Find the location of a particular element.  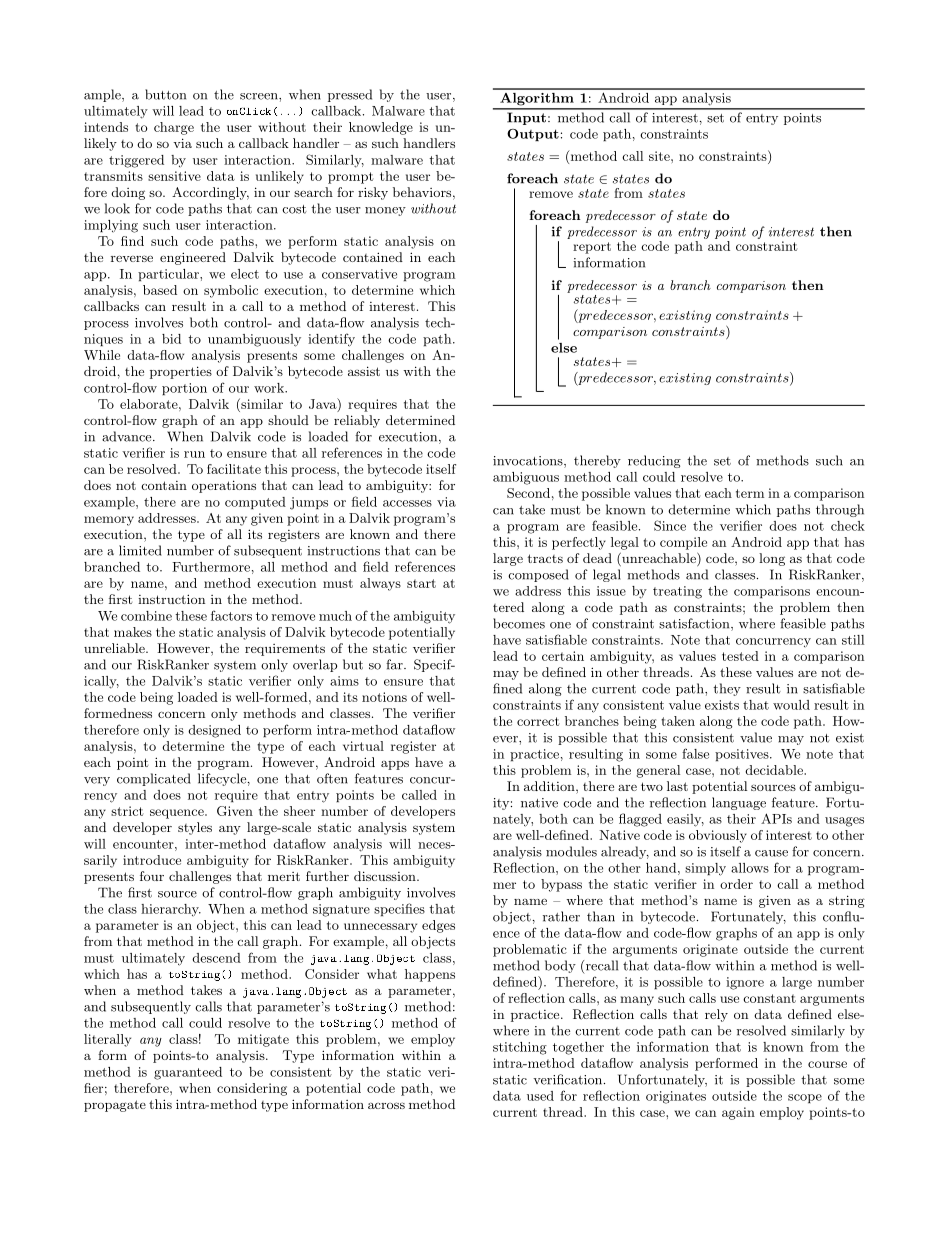

cause is located at coordinates (771, 853).
